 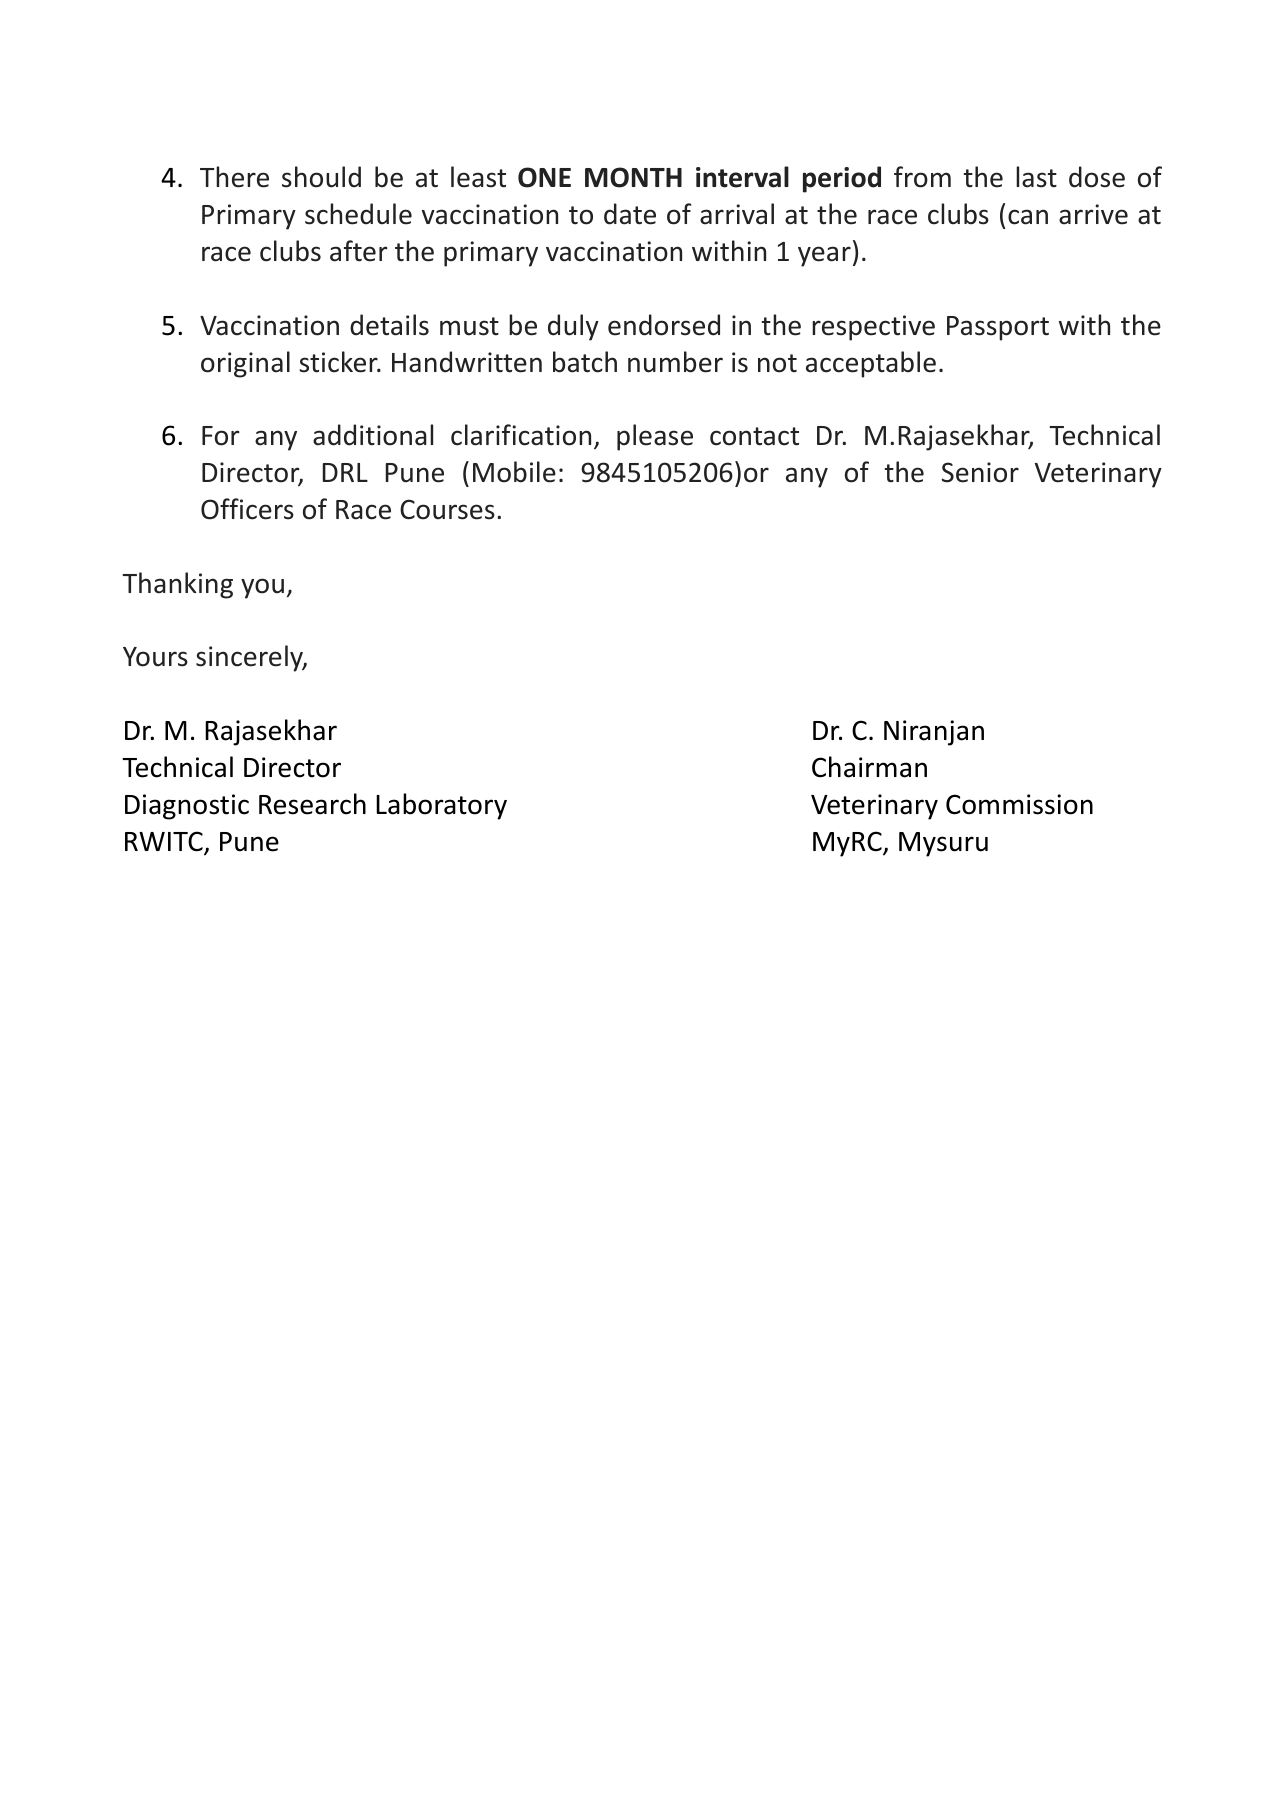 I want to click on date, so click(x=630, y=214).
